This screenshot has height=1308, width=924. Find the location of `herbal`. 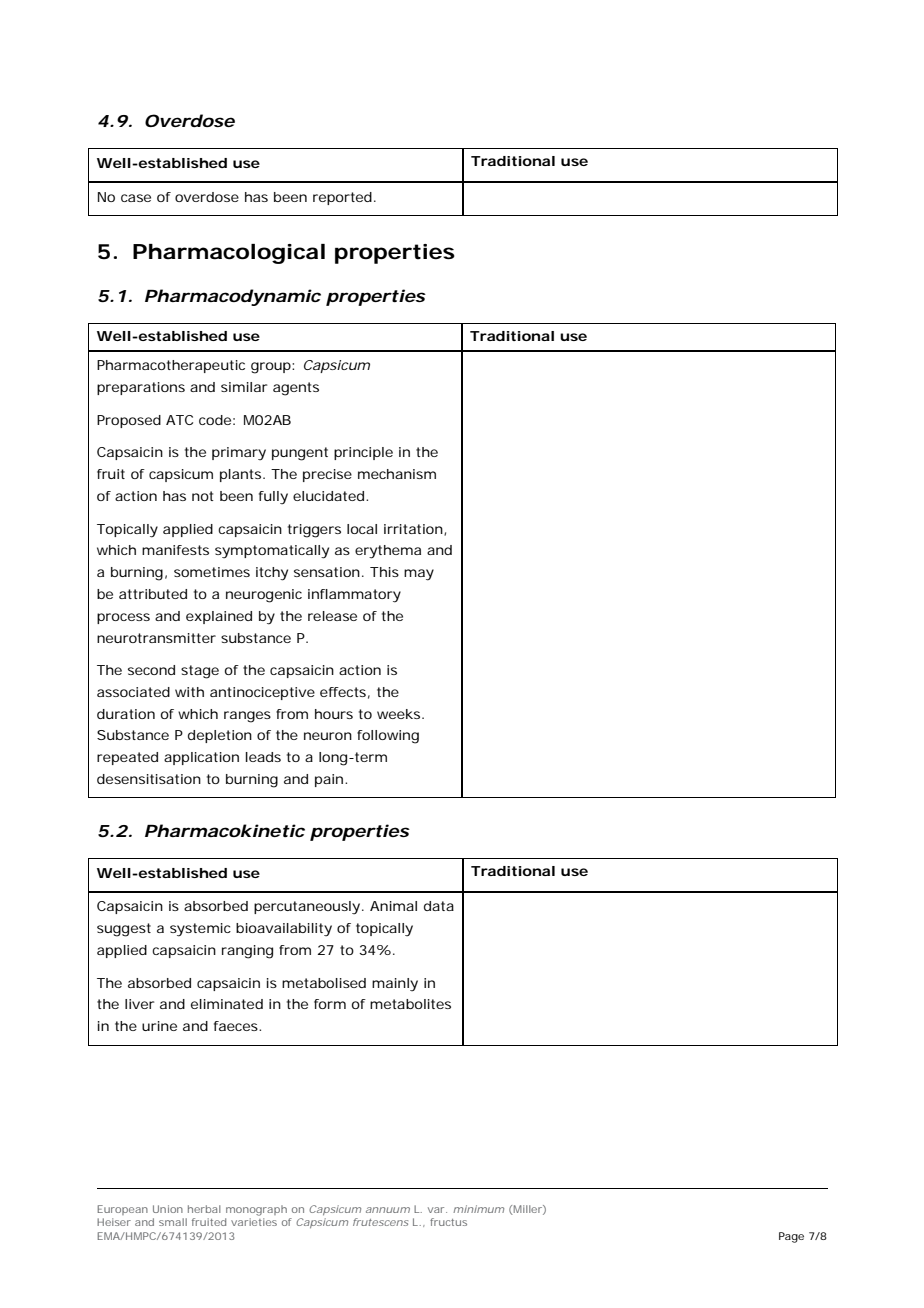

herbal is located at coordinates (204, 1209).
